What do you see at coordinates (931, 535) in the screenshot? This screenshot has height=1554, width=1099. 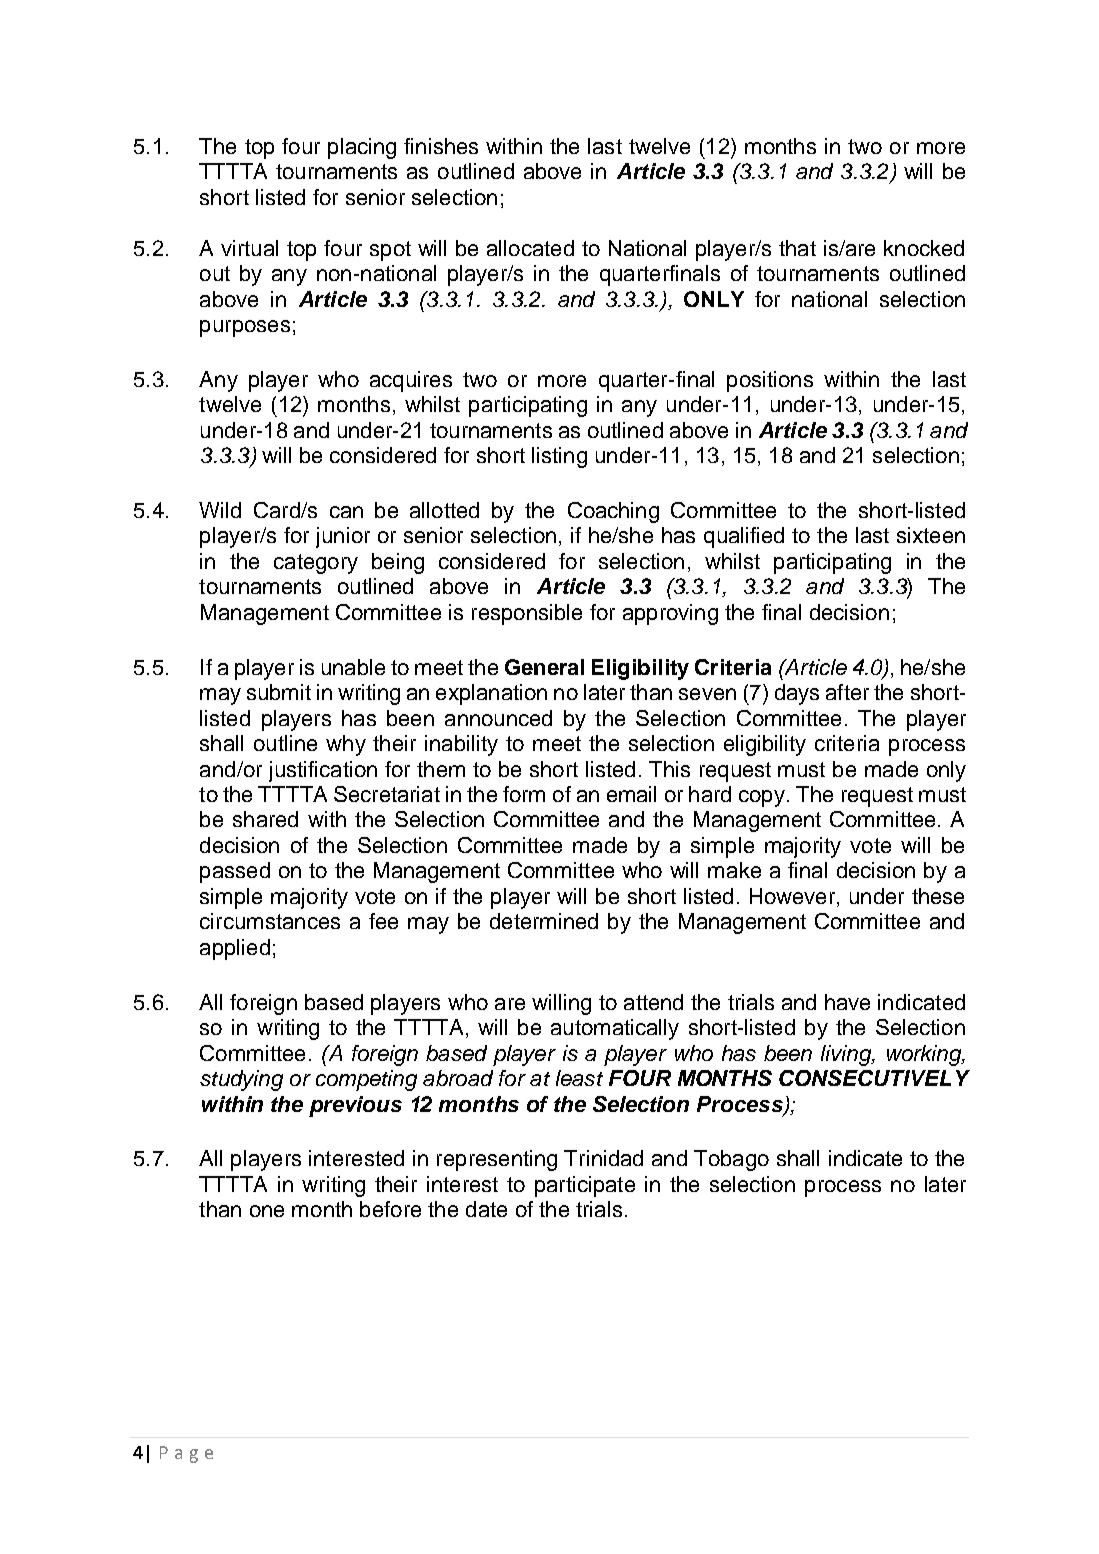 I see `sixteen` at bounding box center [931, 535].
